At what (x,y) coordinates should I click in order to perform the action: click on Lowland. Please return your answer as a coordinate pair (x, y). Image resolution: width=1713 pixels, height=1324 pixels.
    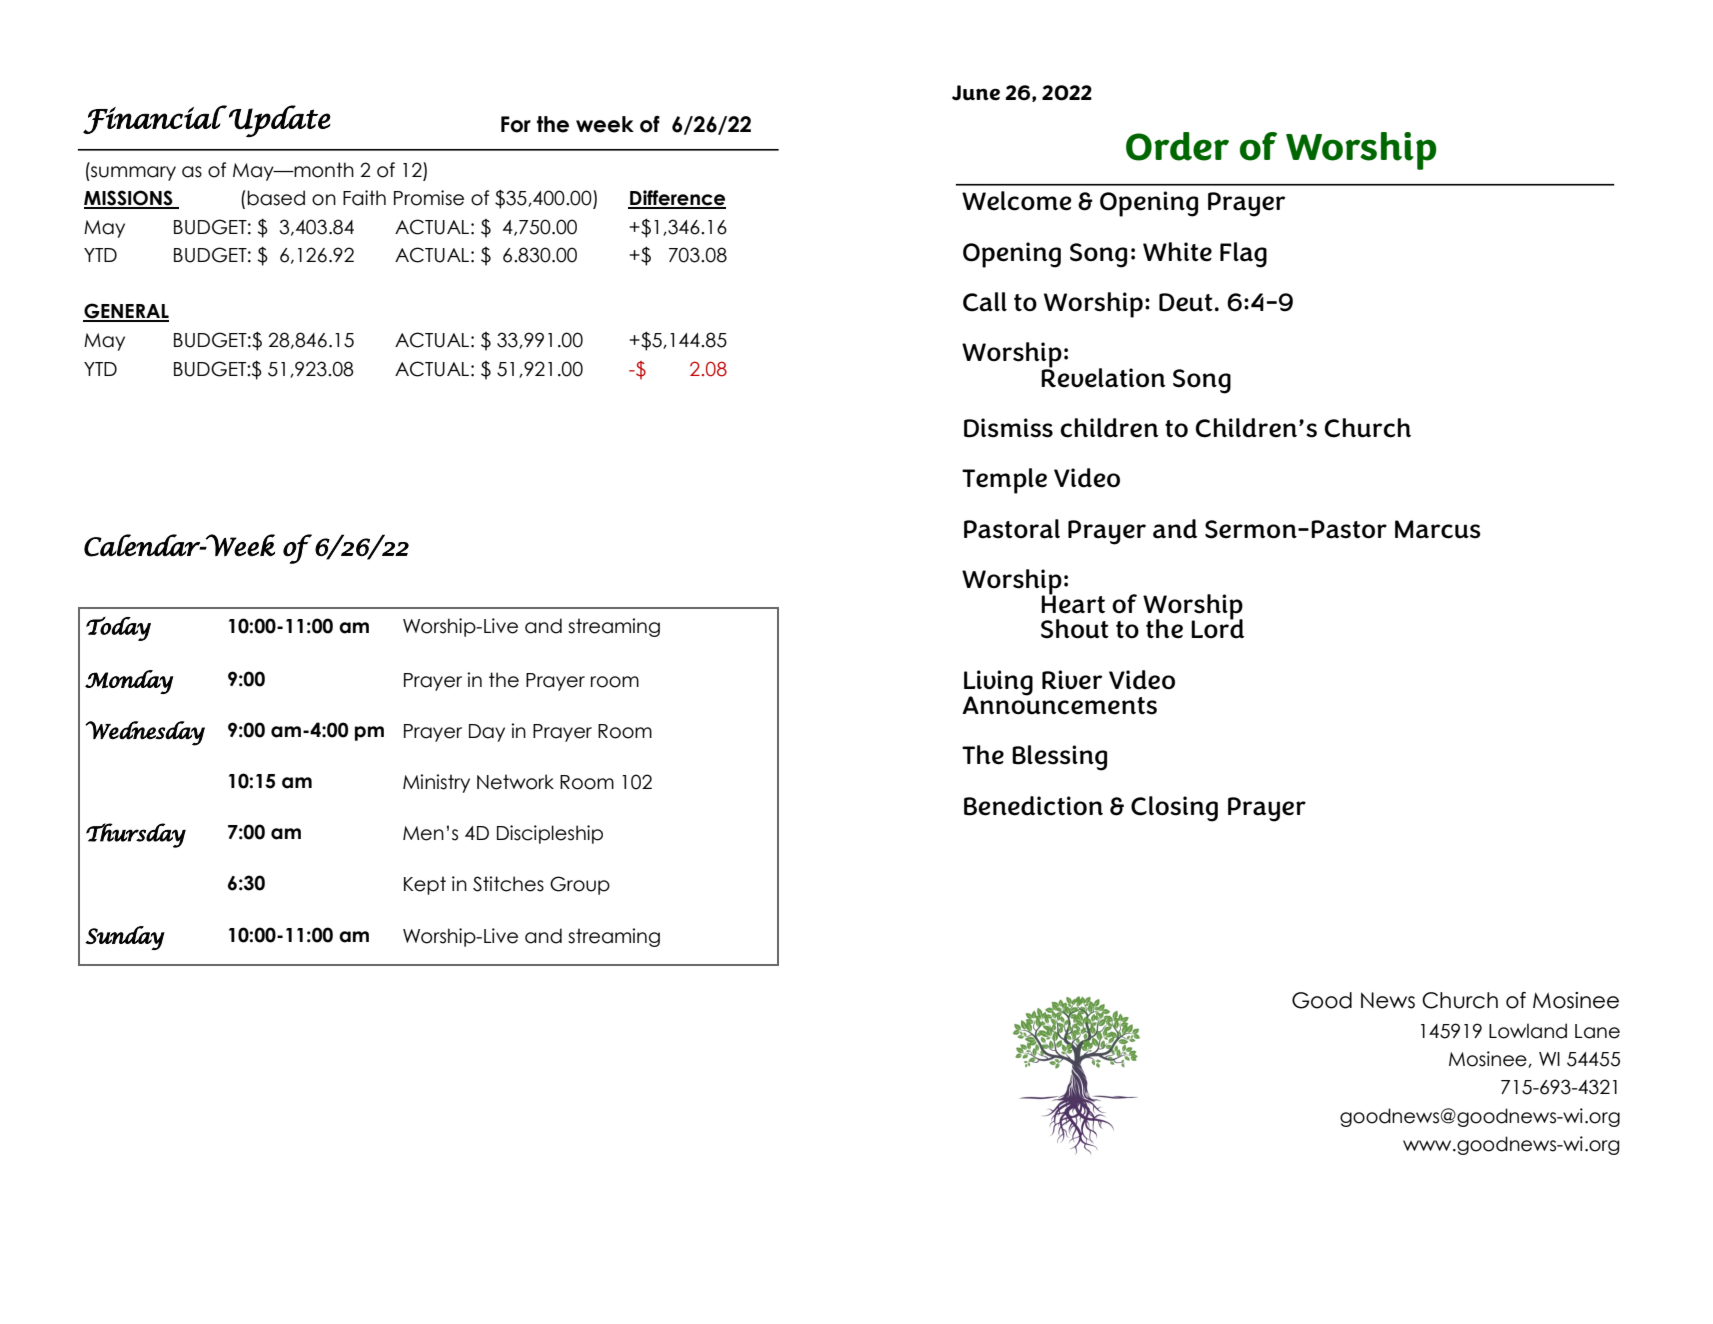
    Looking at the image, I should click on (1528, 1031).
